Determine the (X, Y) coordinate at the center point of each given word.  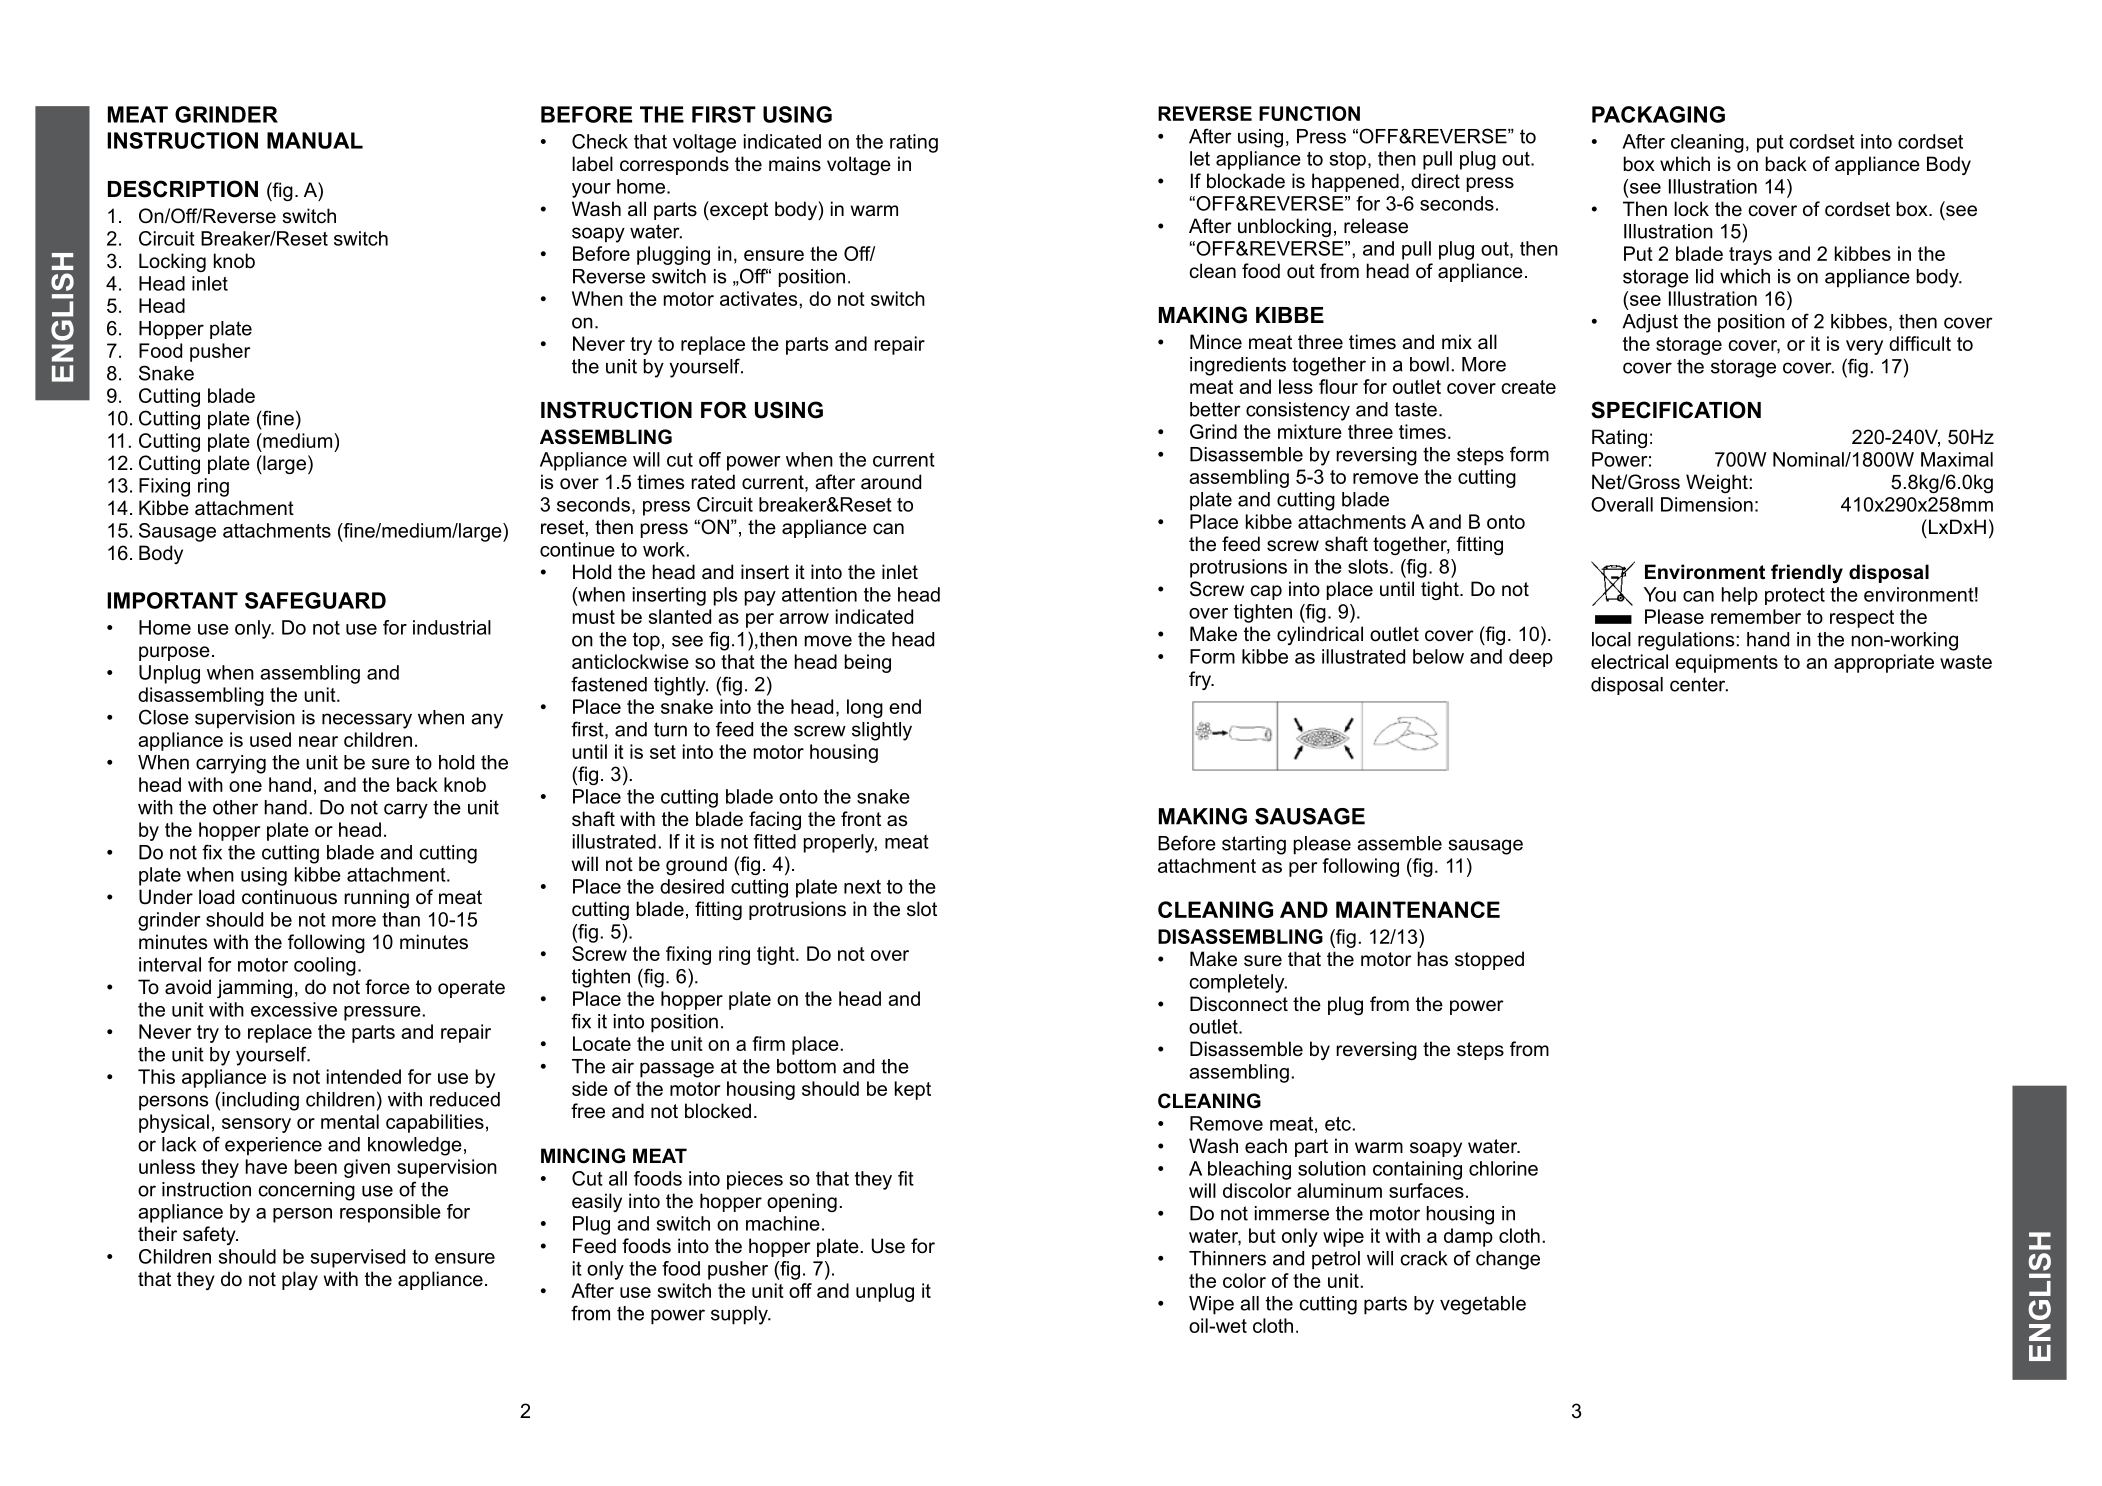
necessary (367, 721)
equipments (1726, 663)
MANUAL (315, 140)
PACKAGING (1658, 114)
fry (1201, 680)
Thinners (1227, 1258)
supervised (358, 1258)
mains (795, 164)
